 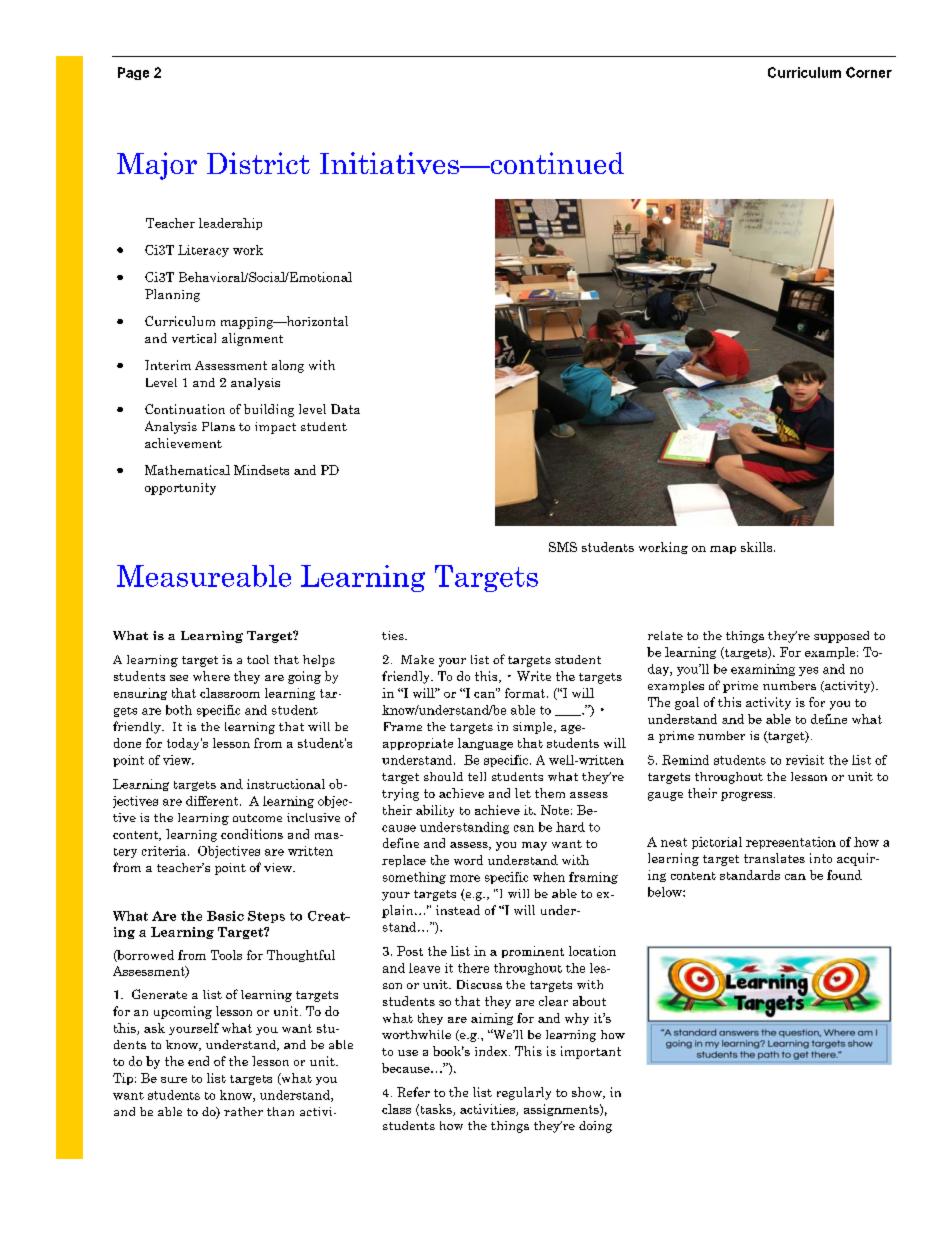 I want to click on revisit, so click(x=805, y=760).
